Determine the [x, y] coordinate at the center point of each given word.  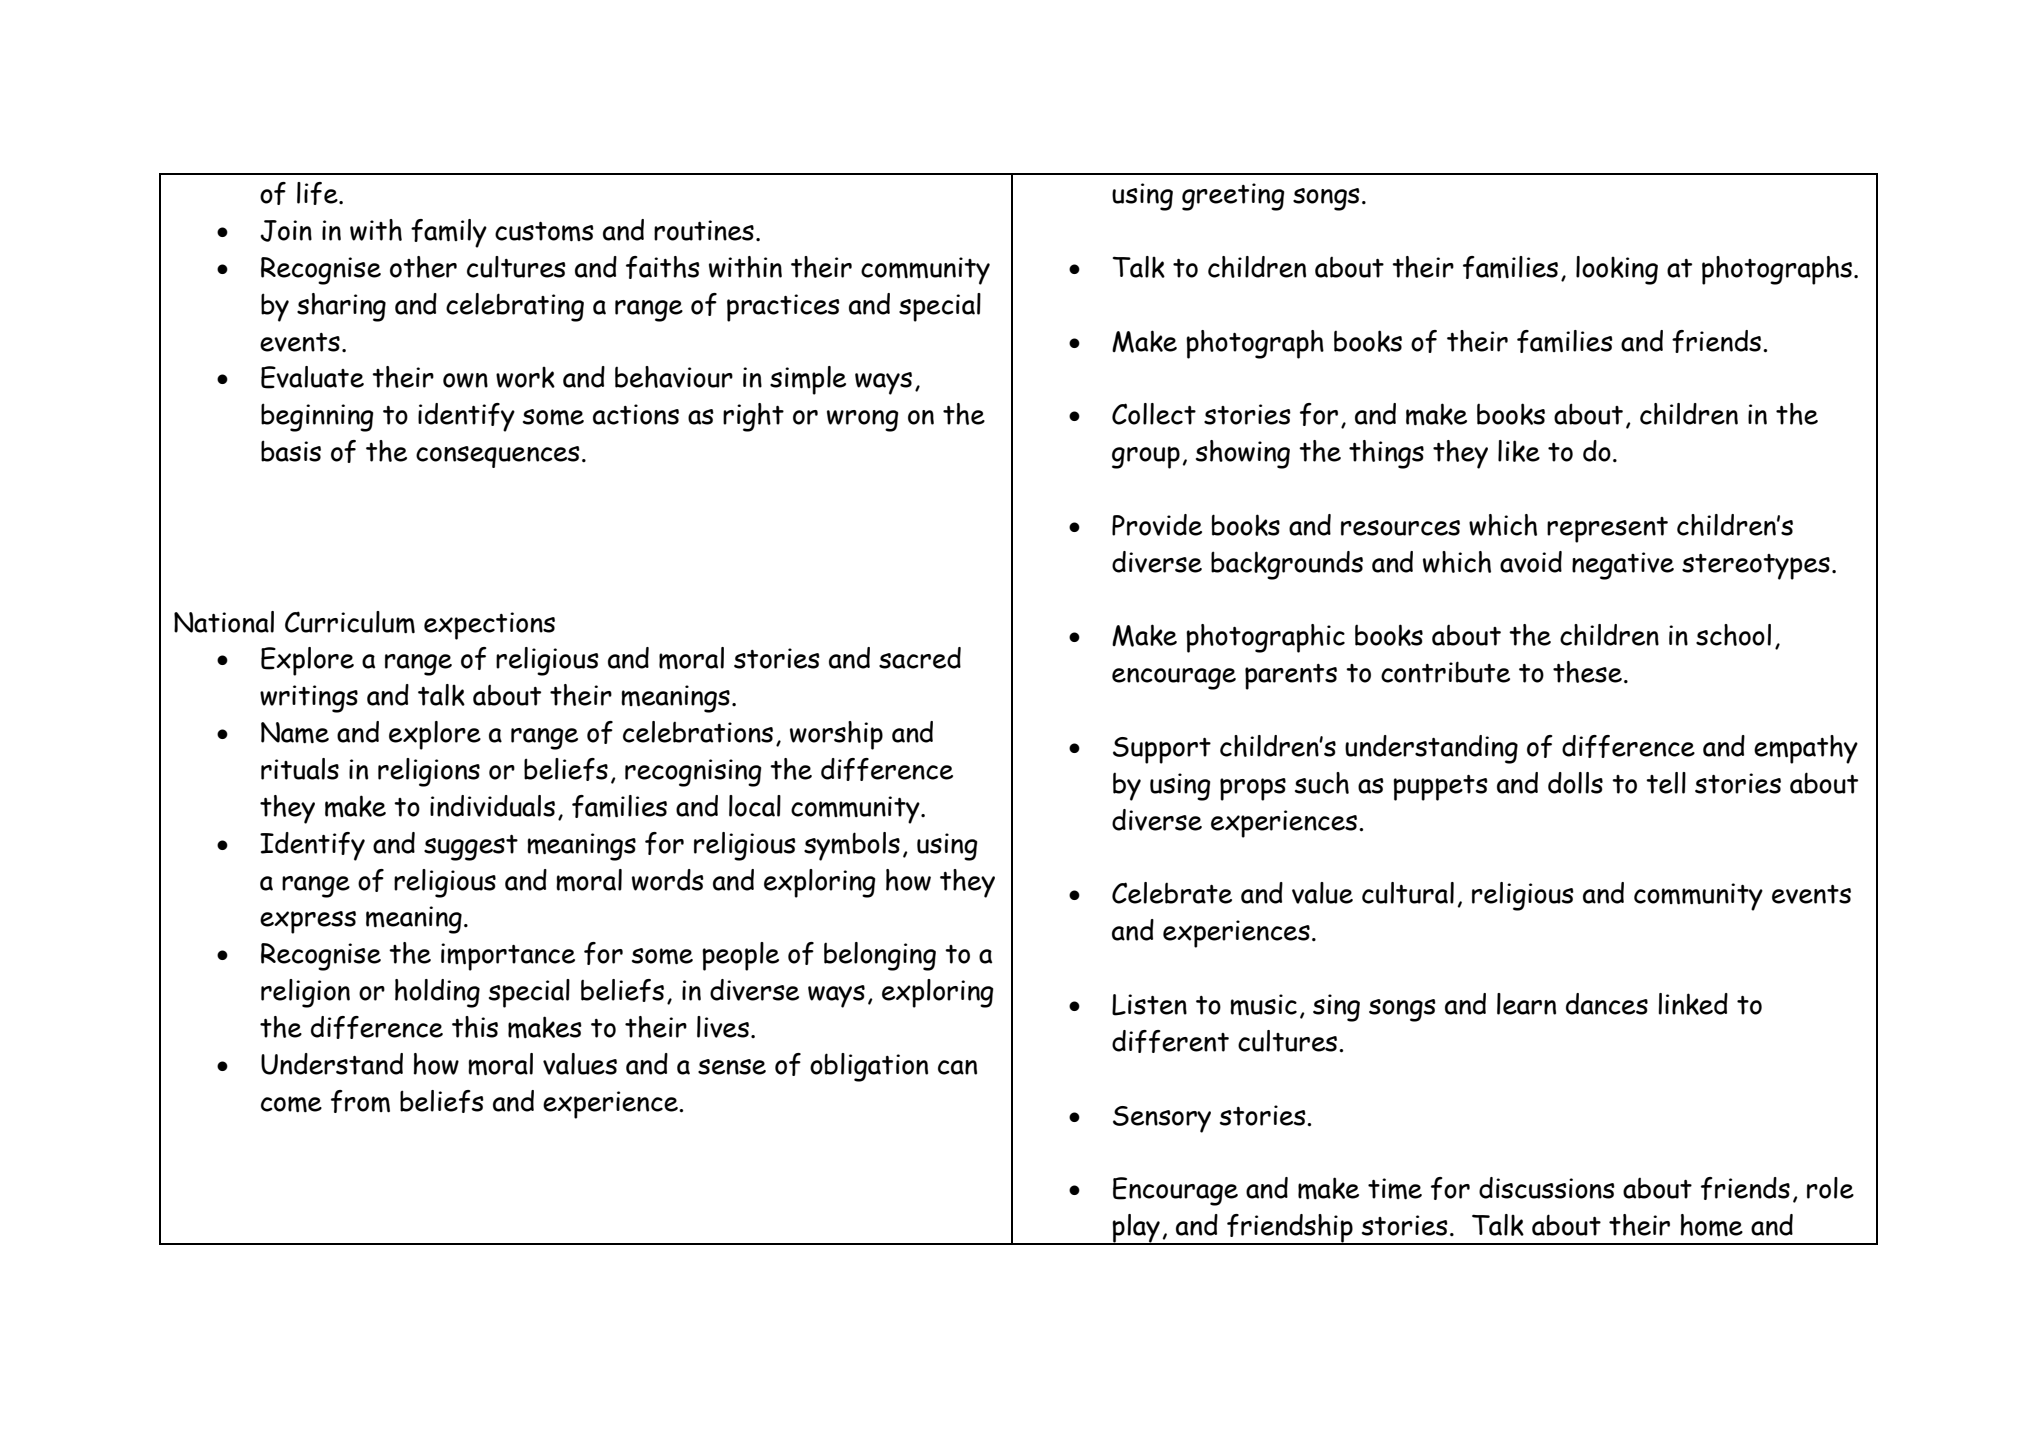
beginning [317, 417]
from [360, 1101]
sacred [920, 658]
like [1519, 451]
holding [437, 993]
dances [1607, 1004]
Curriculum [350, 622]
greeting [1233, 197]
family [449, 233]
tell [1666, 783]
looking [1617, 270]
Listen [1149, 1005]
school [1733, 635]
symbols [852, 846]
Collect [1154, 414]
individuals [492, 806]
